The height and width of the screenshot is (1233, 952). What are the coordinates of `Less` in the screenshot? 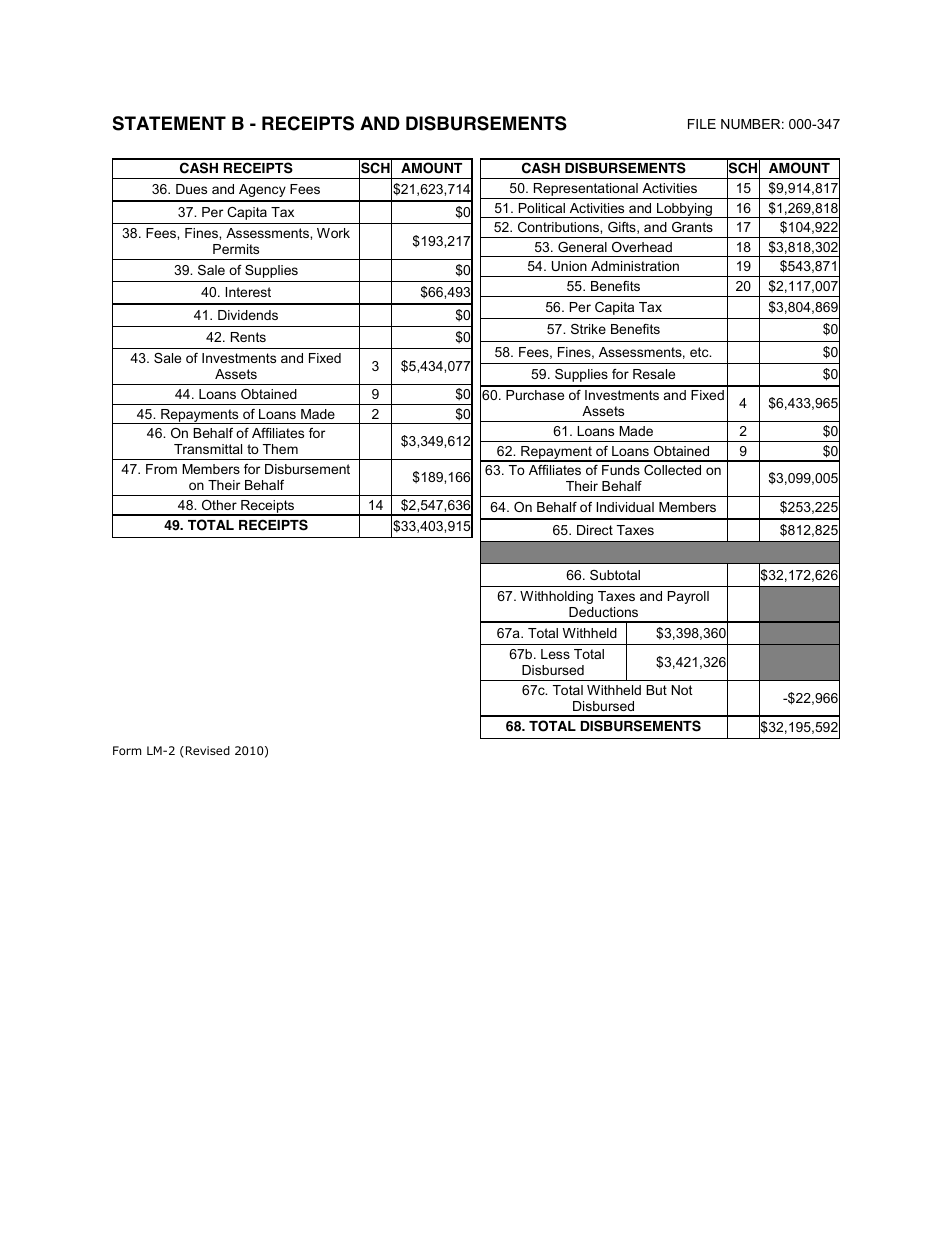 It's located at (555, 654).
